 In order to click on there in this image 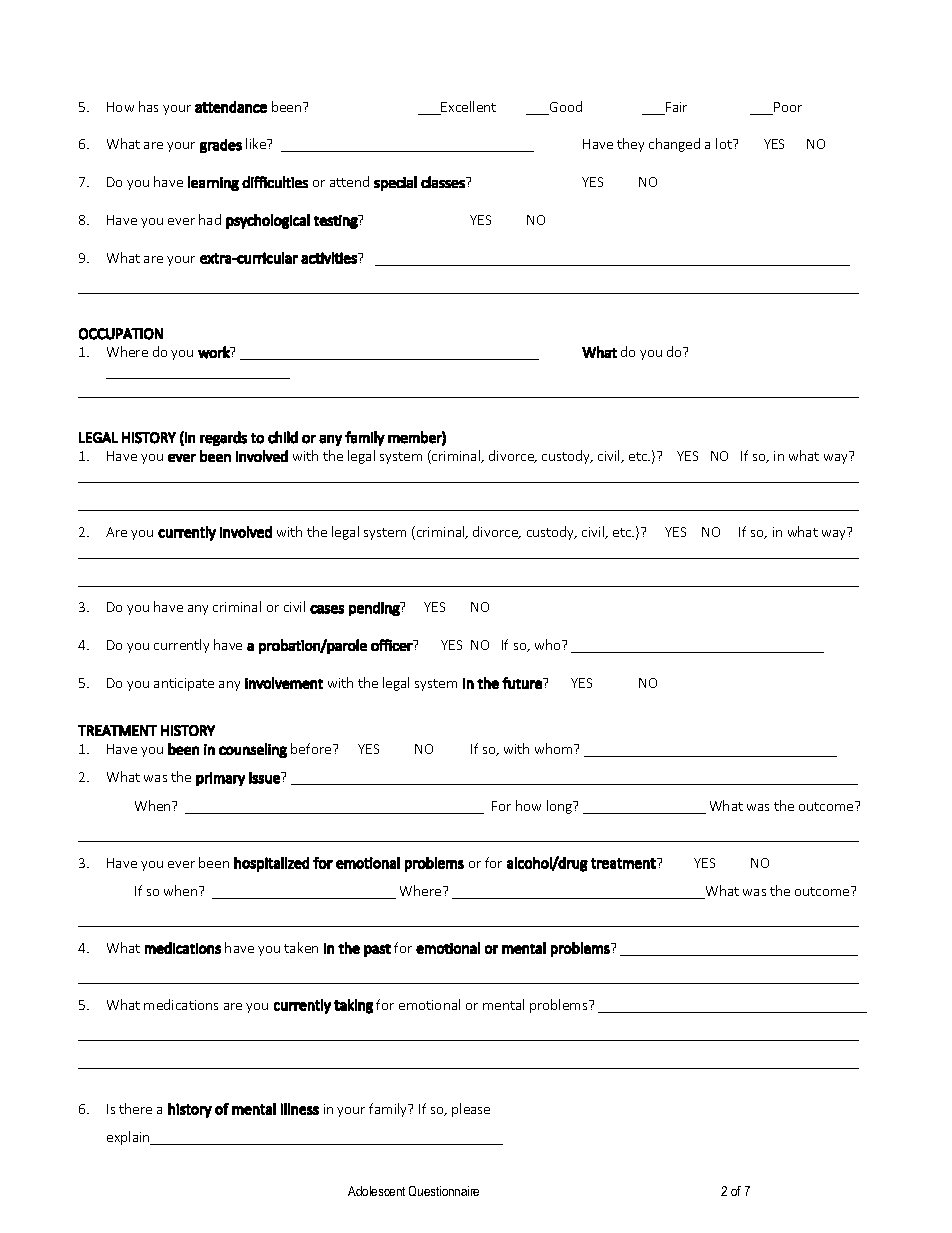, I will do `click(135, 1108)`.
